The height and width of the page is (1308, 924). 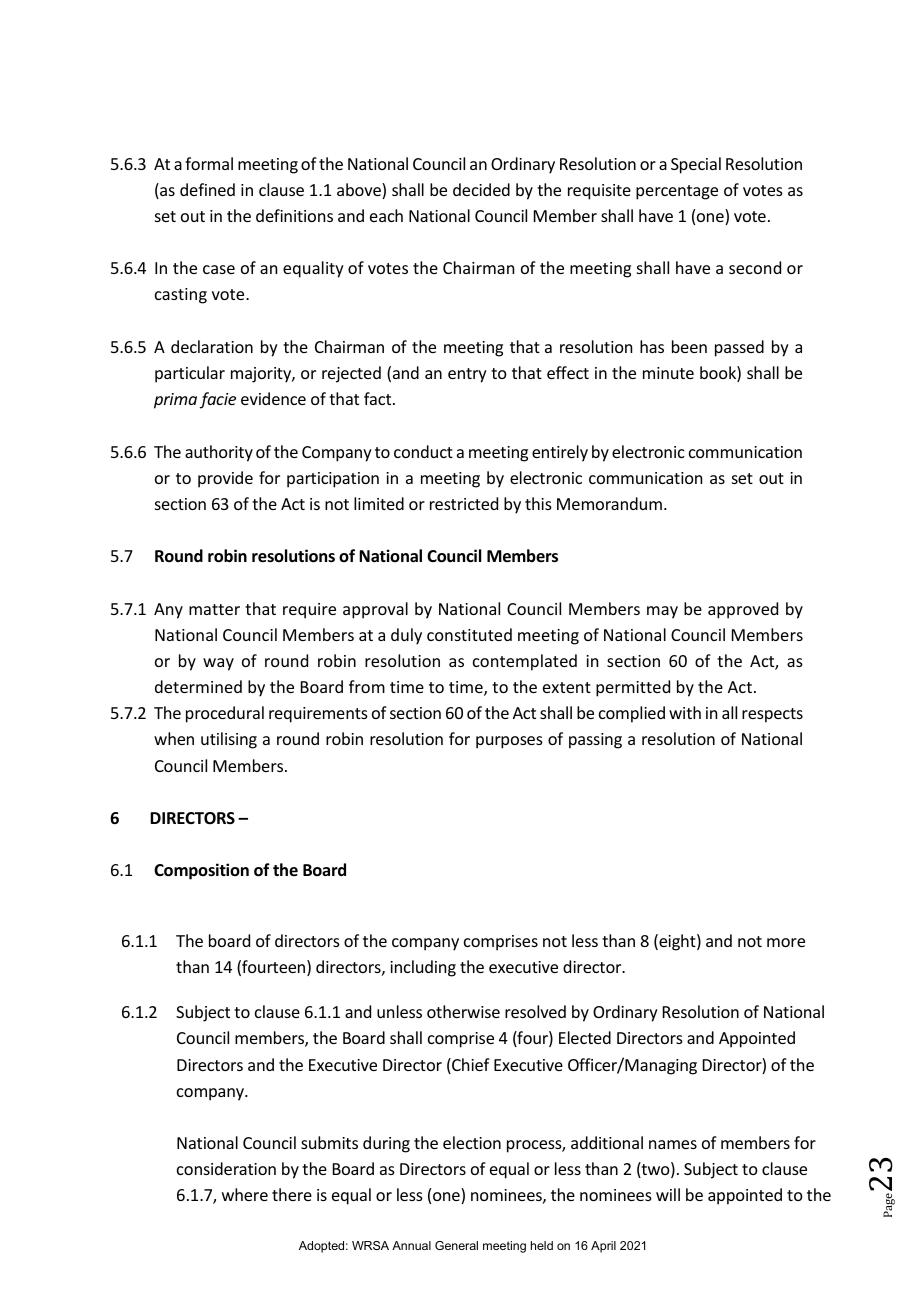 I want to click on including, so click(x=423, y=968).
